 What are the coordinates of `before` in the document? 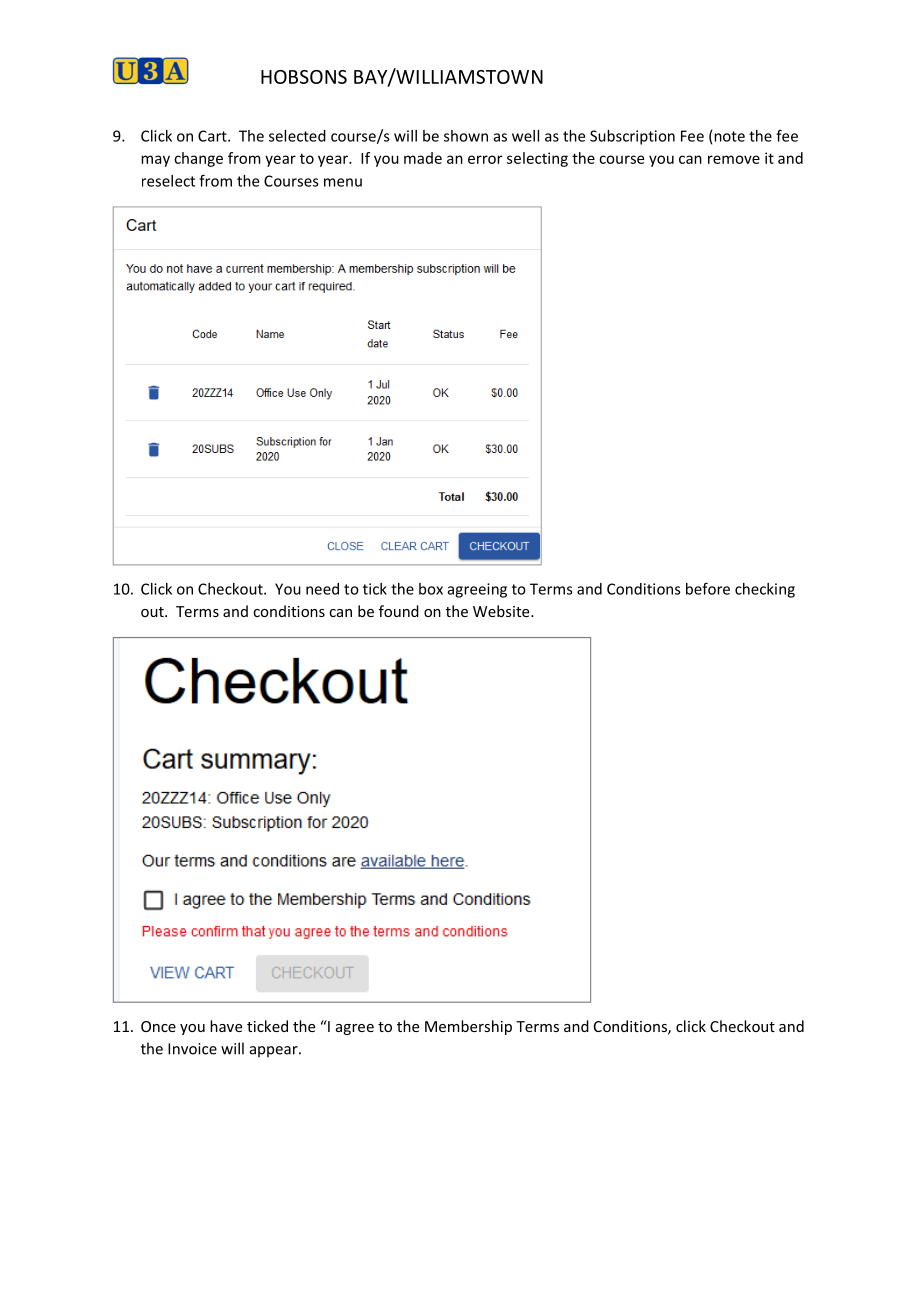 It's located at (708, 588).
